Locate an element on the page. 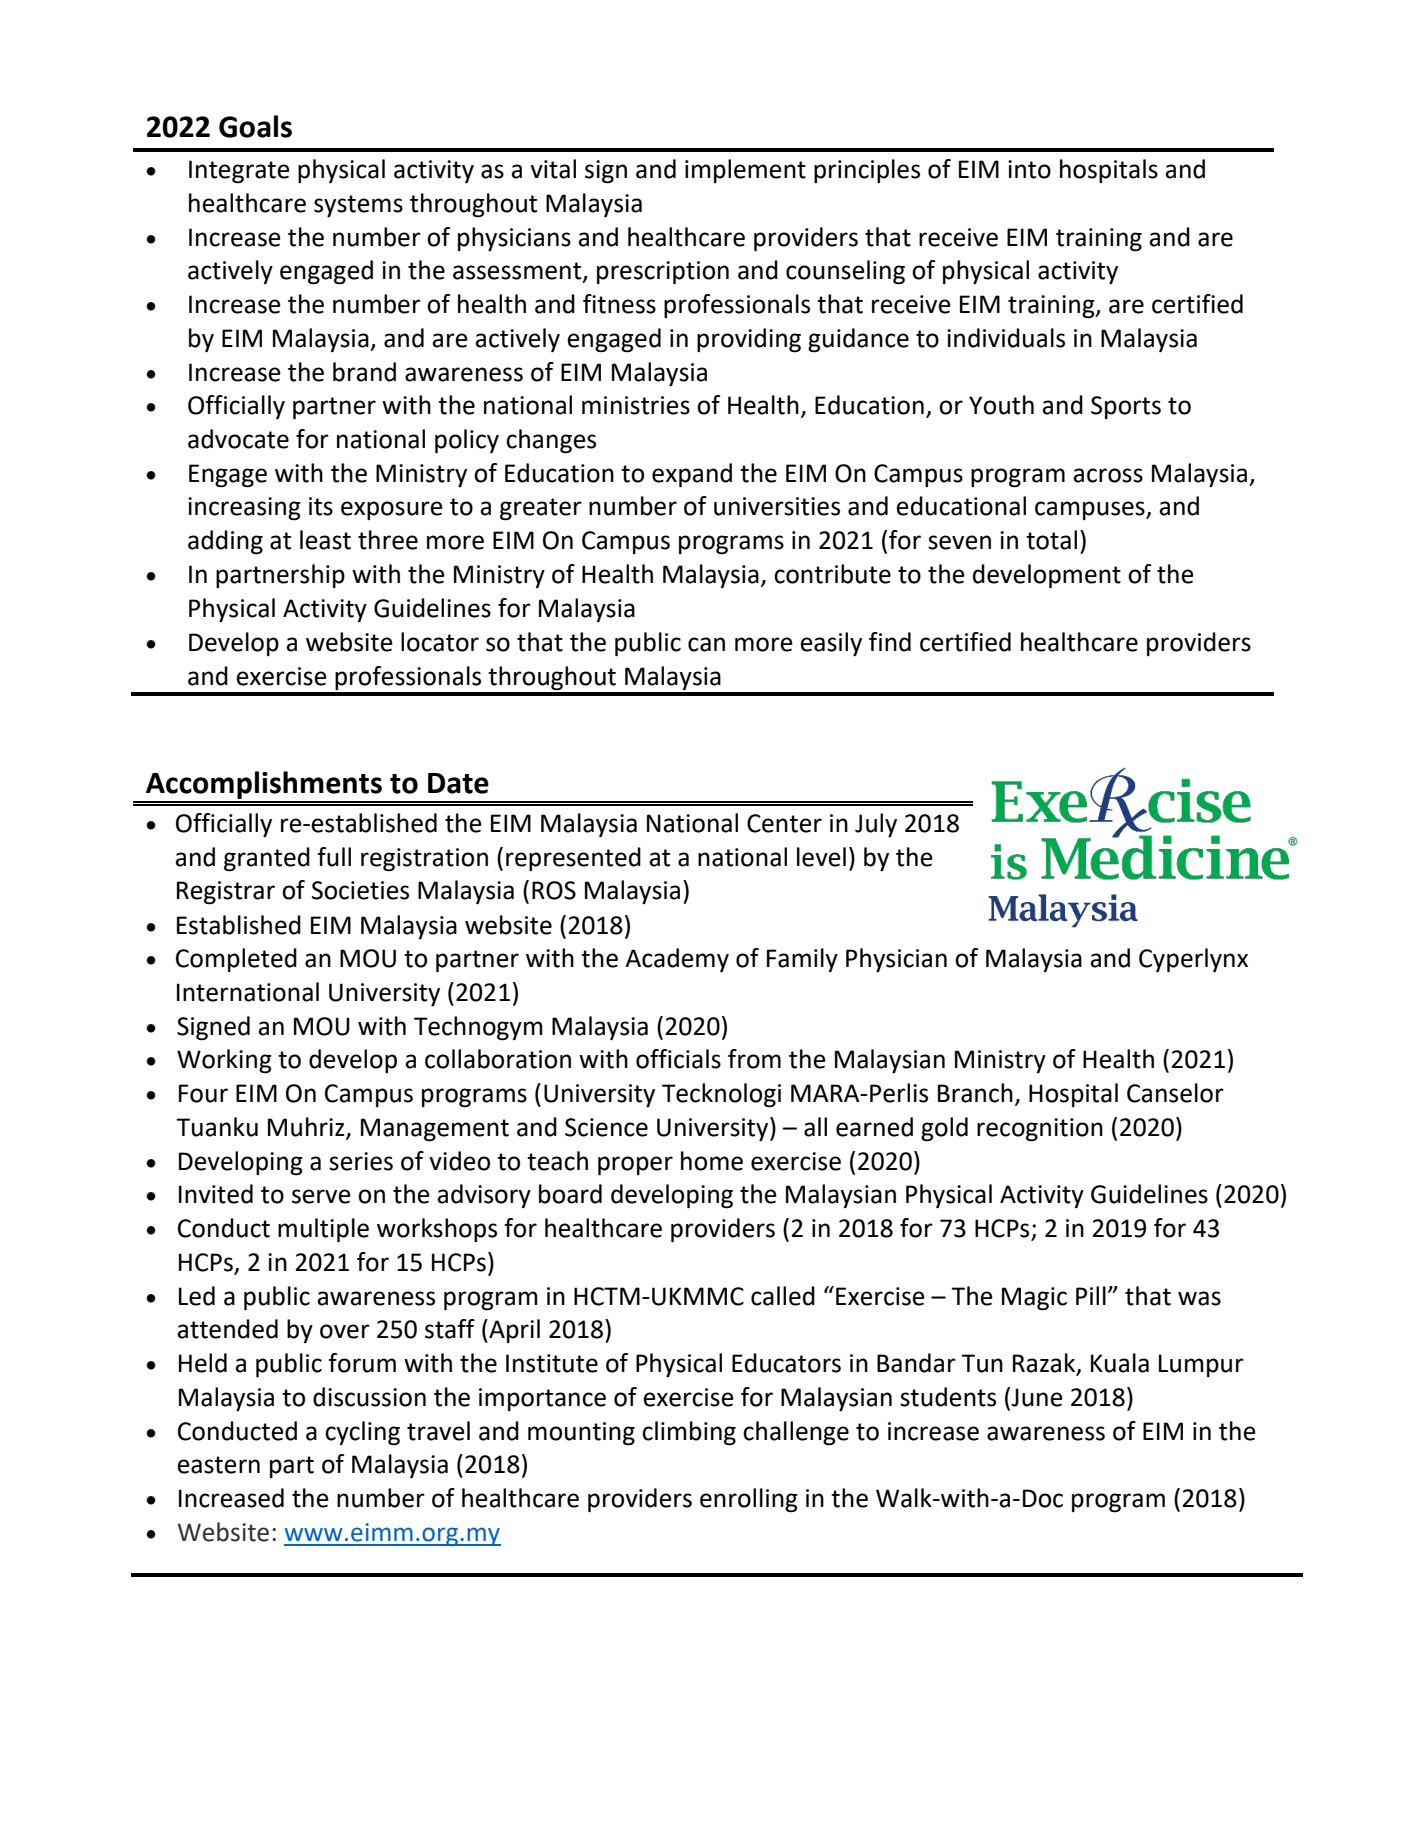 This image has width=1410, height=1825. June is located at coordinates (1037, 1397).
